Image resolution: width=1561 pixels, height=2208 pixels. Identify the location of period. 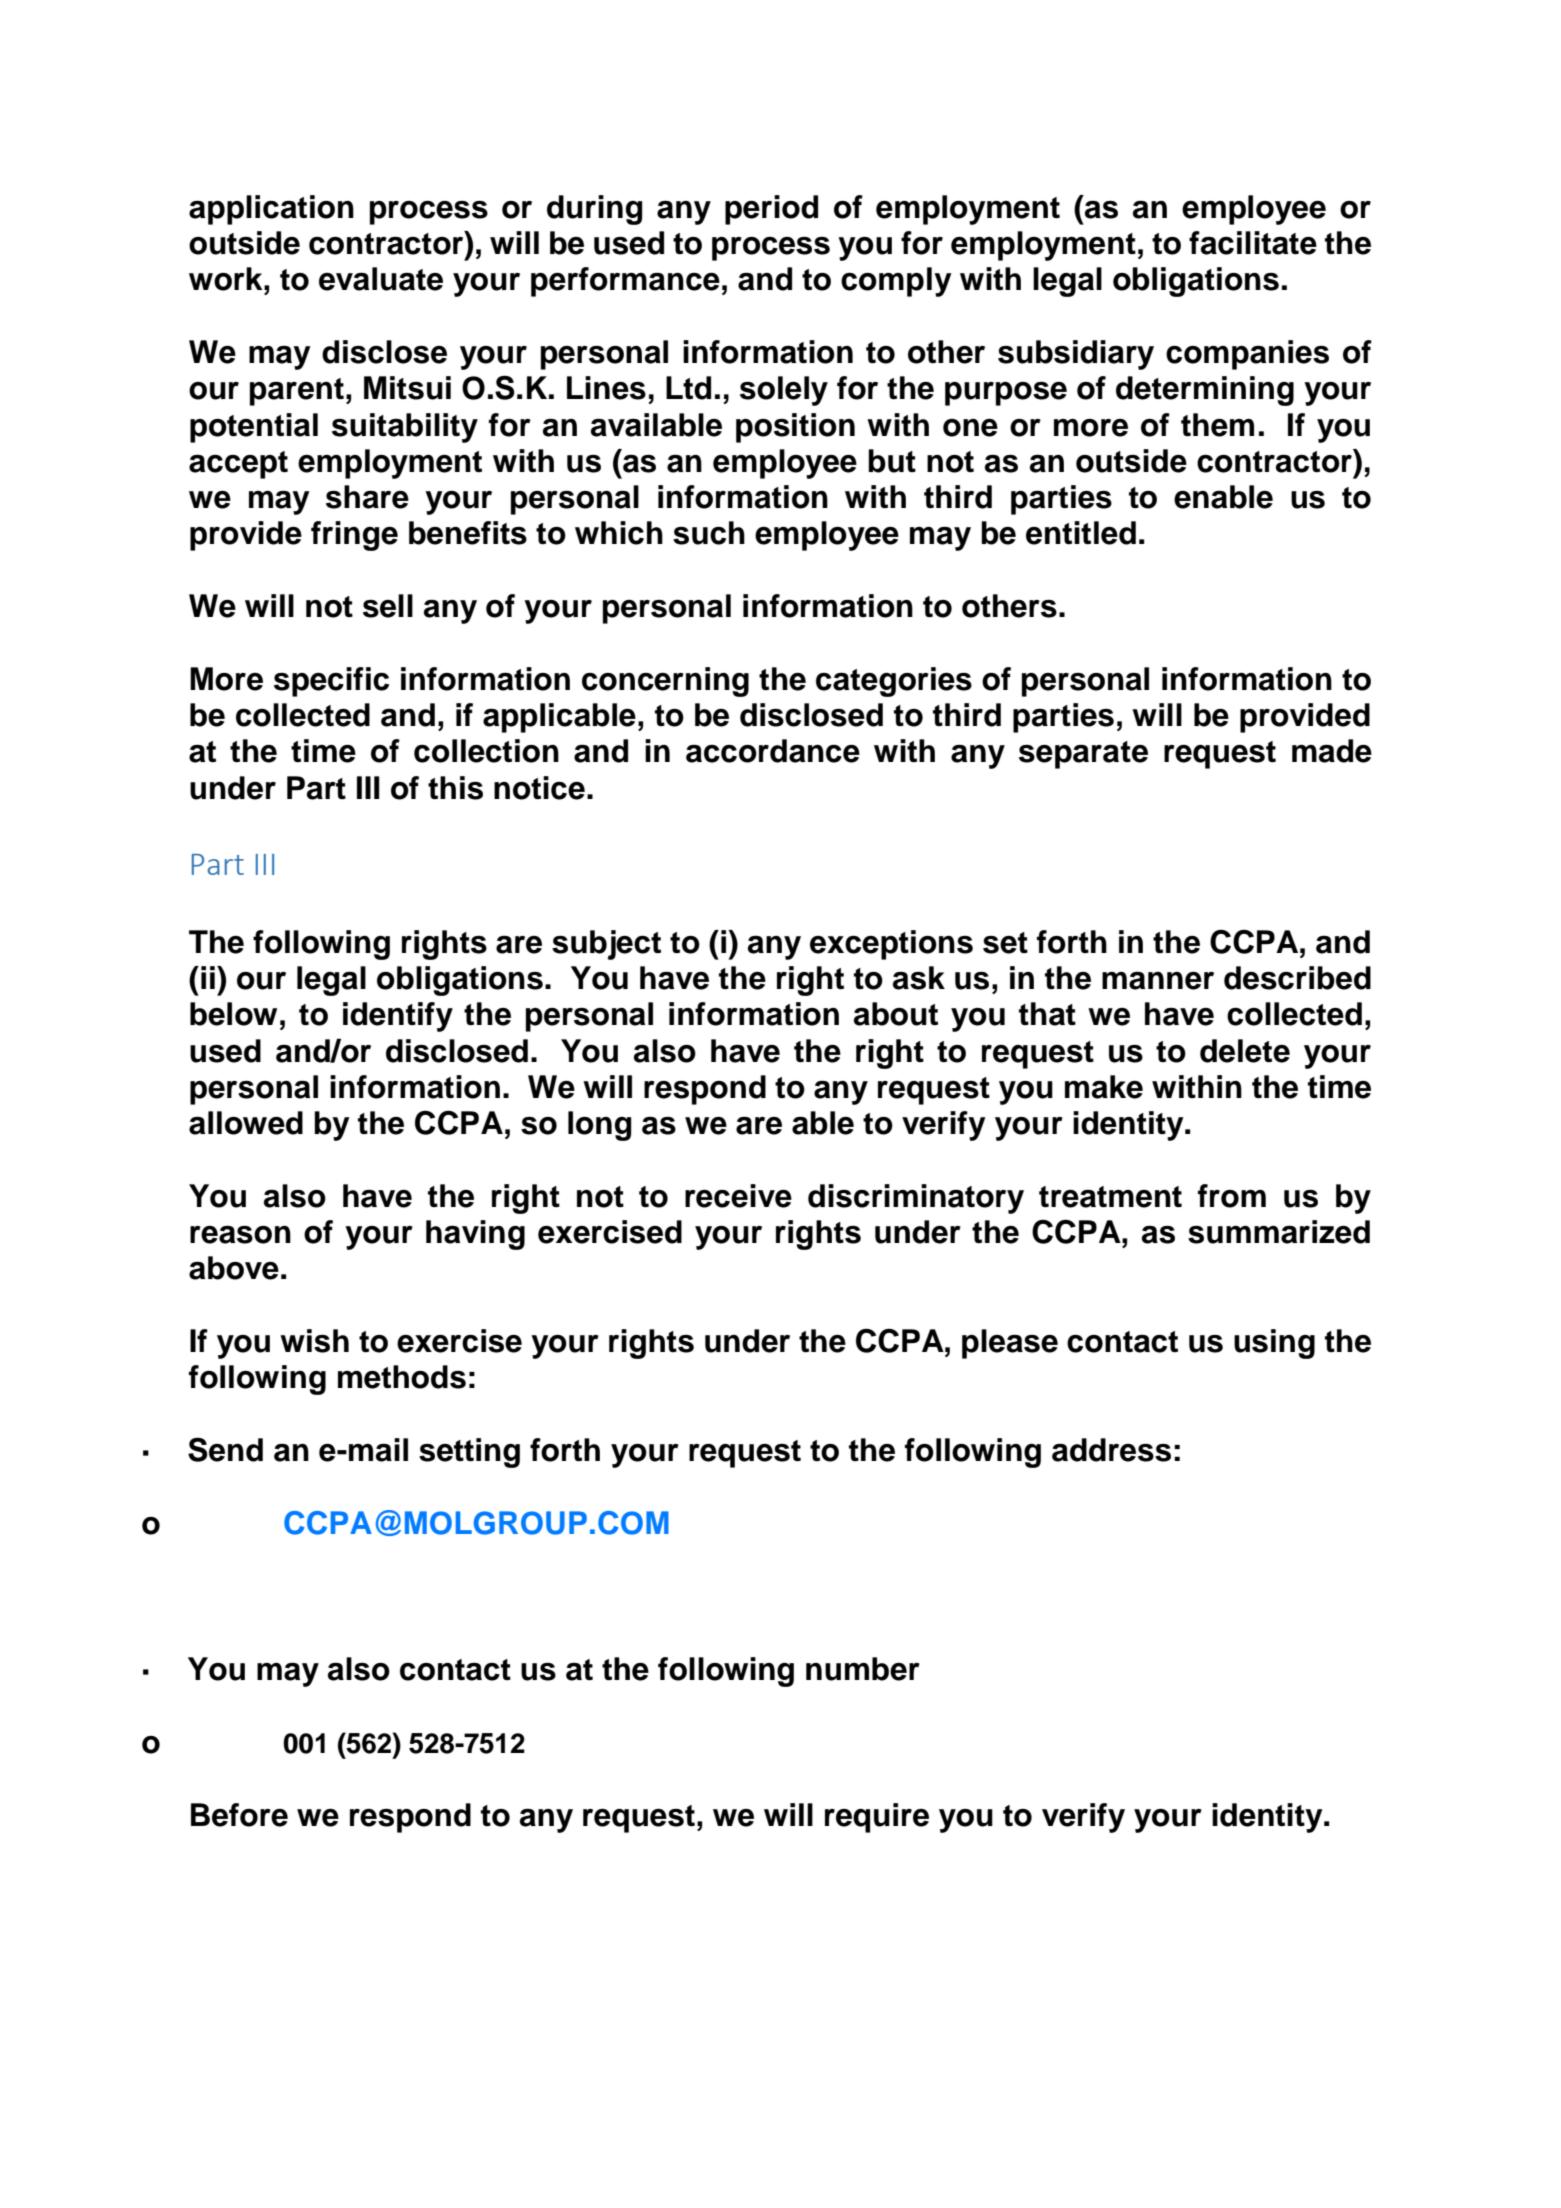
(771, 210).
